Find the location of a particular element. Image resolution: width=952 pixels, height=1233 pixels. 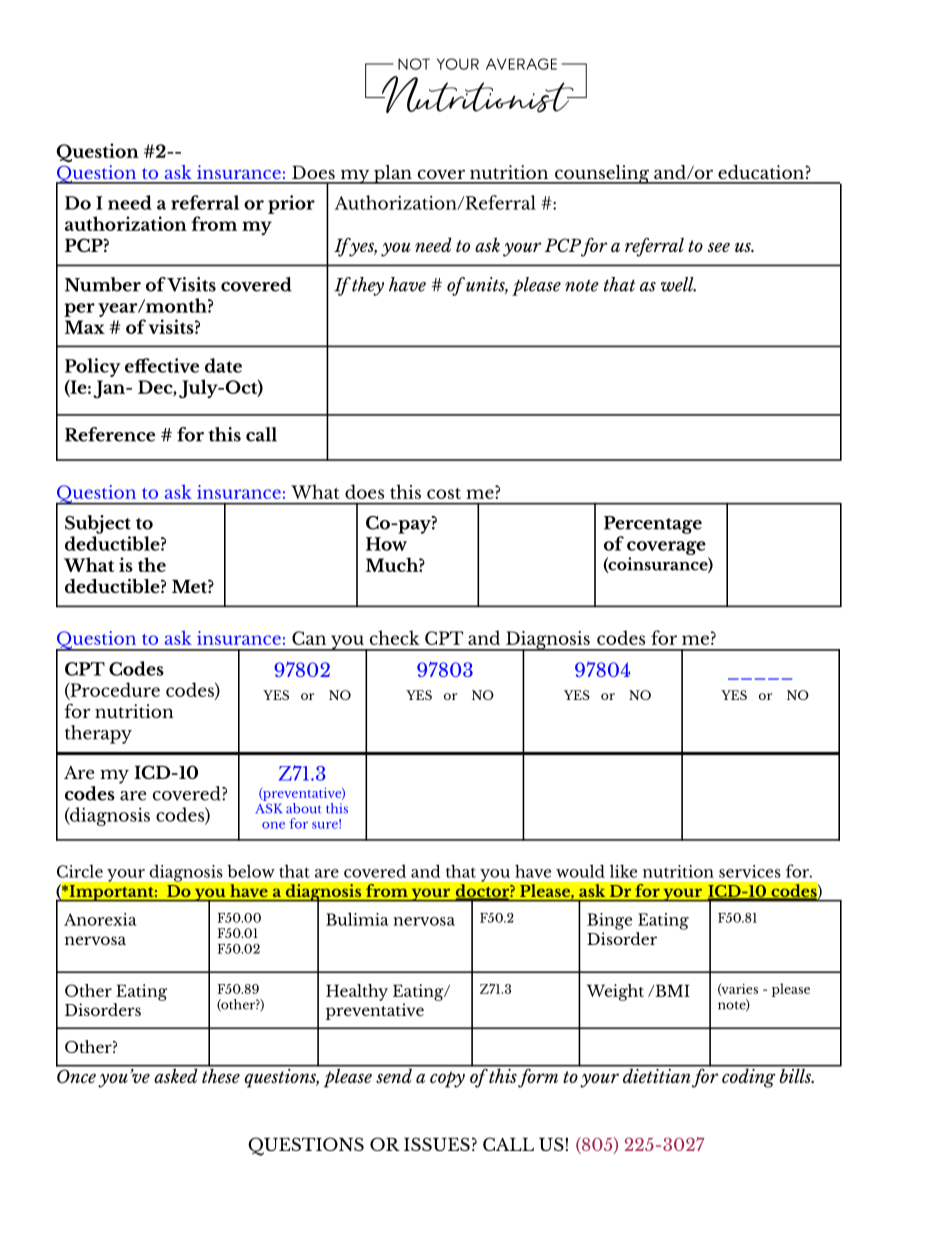

prior is located at coordinates (291, 204).
